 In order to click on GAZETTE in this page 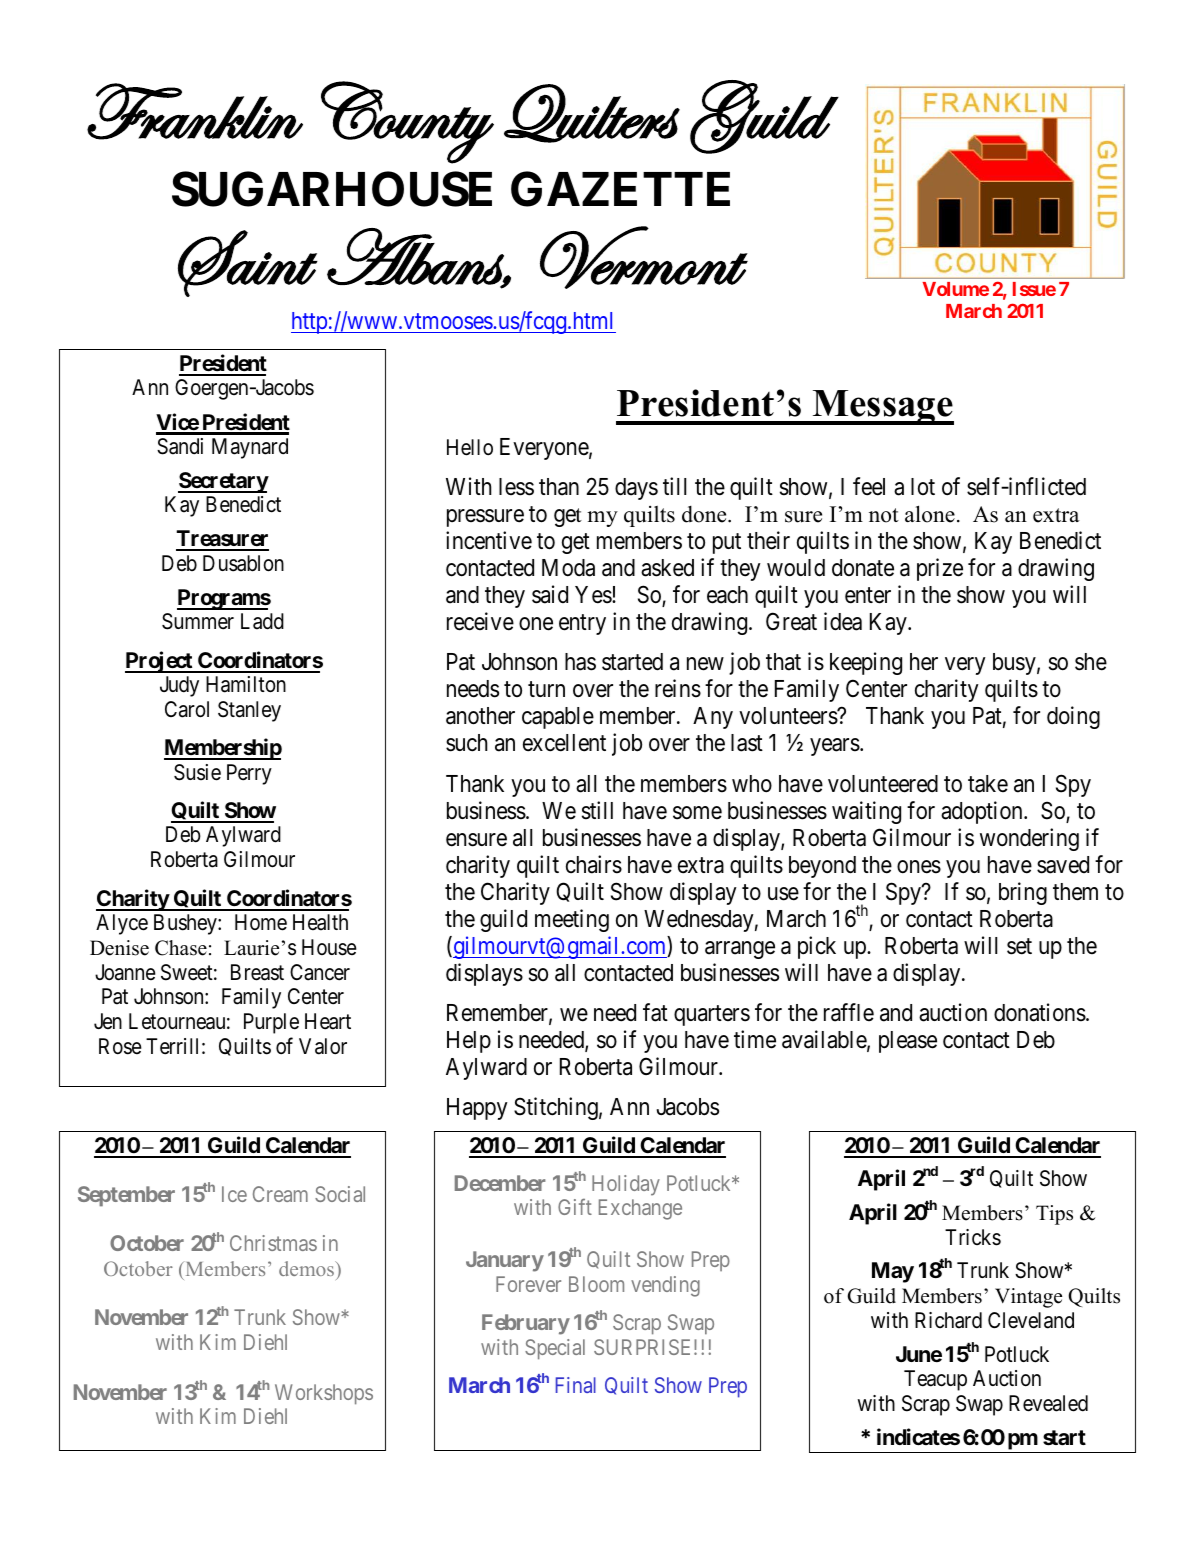, I will do `click(620, 189)`.
